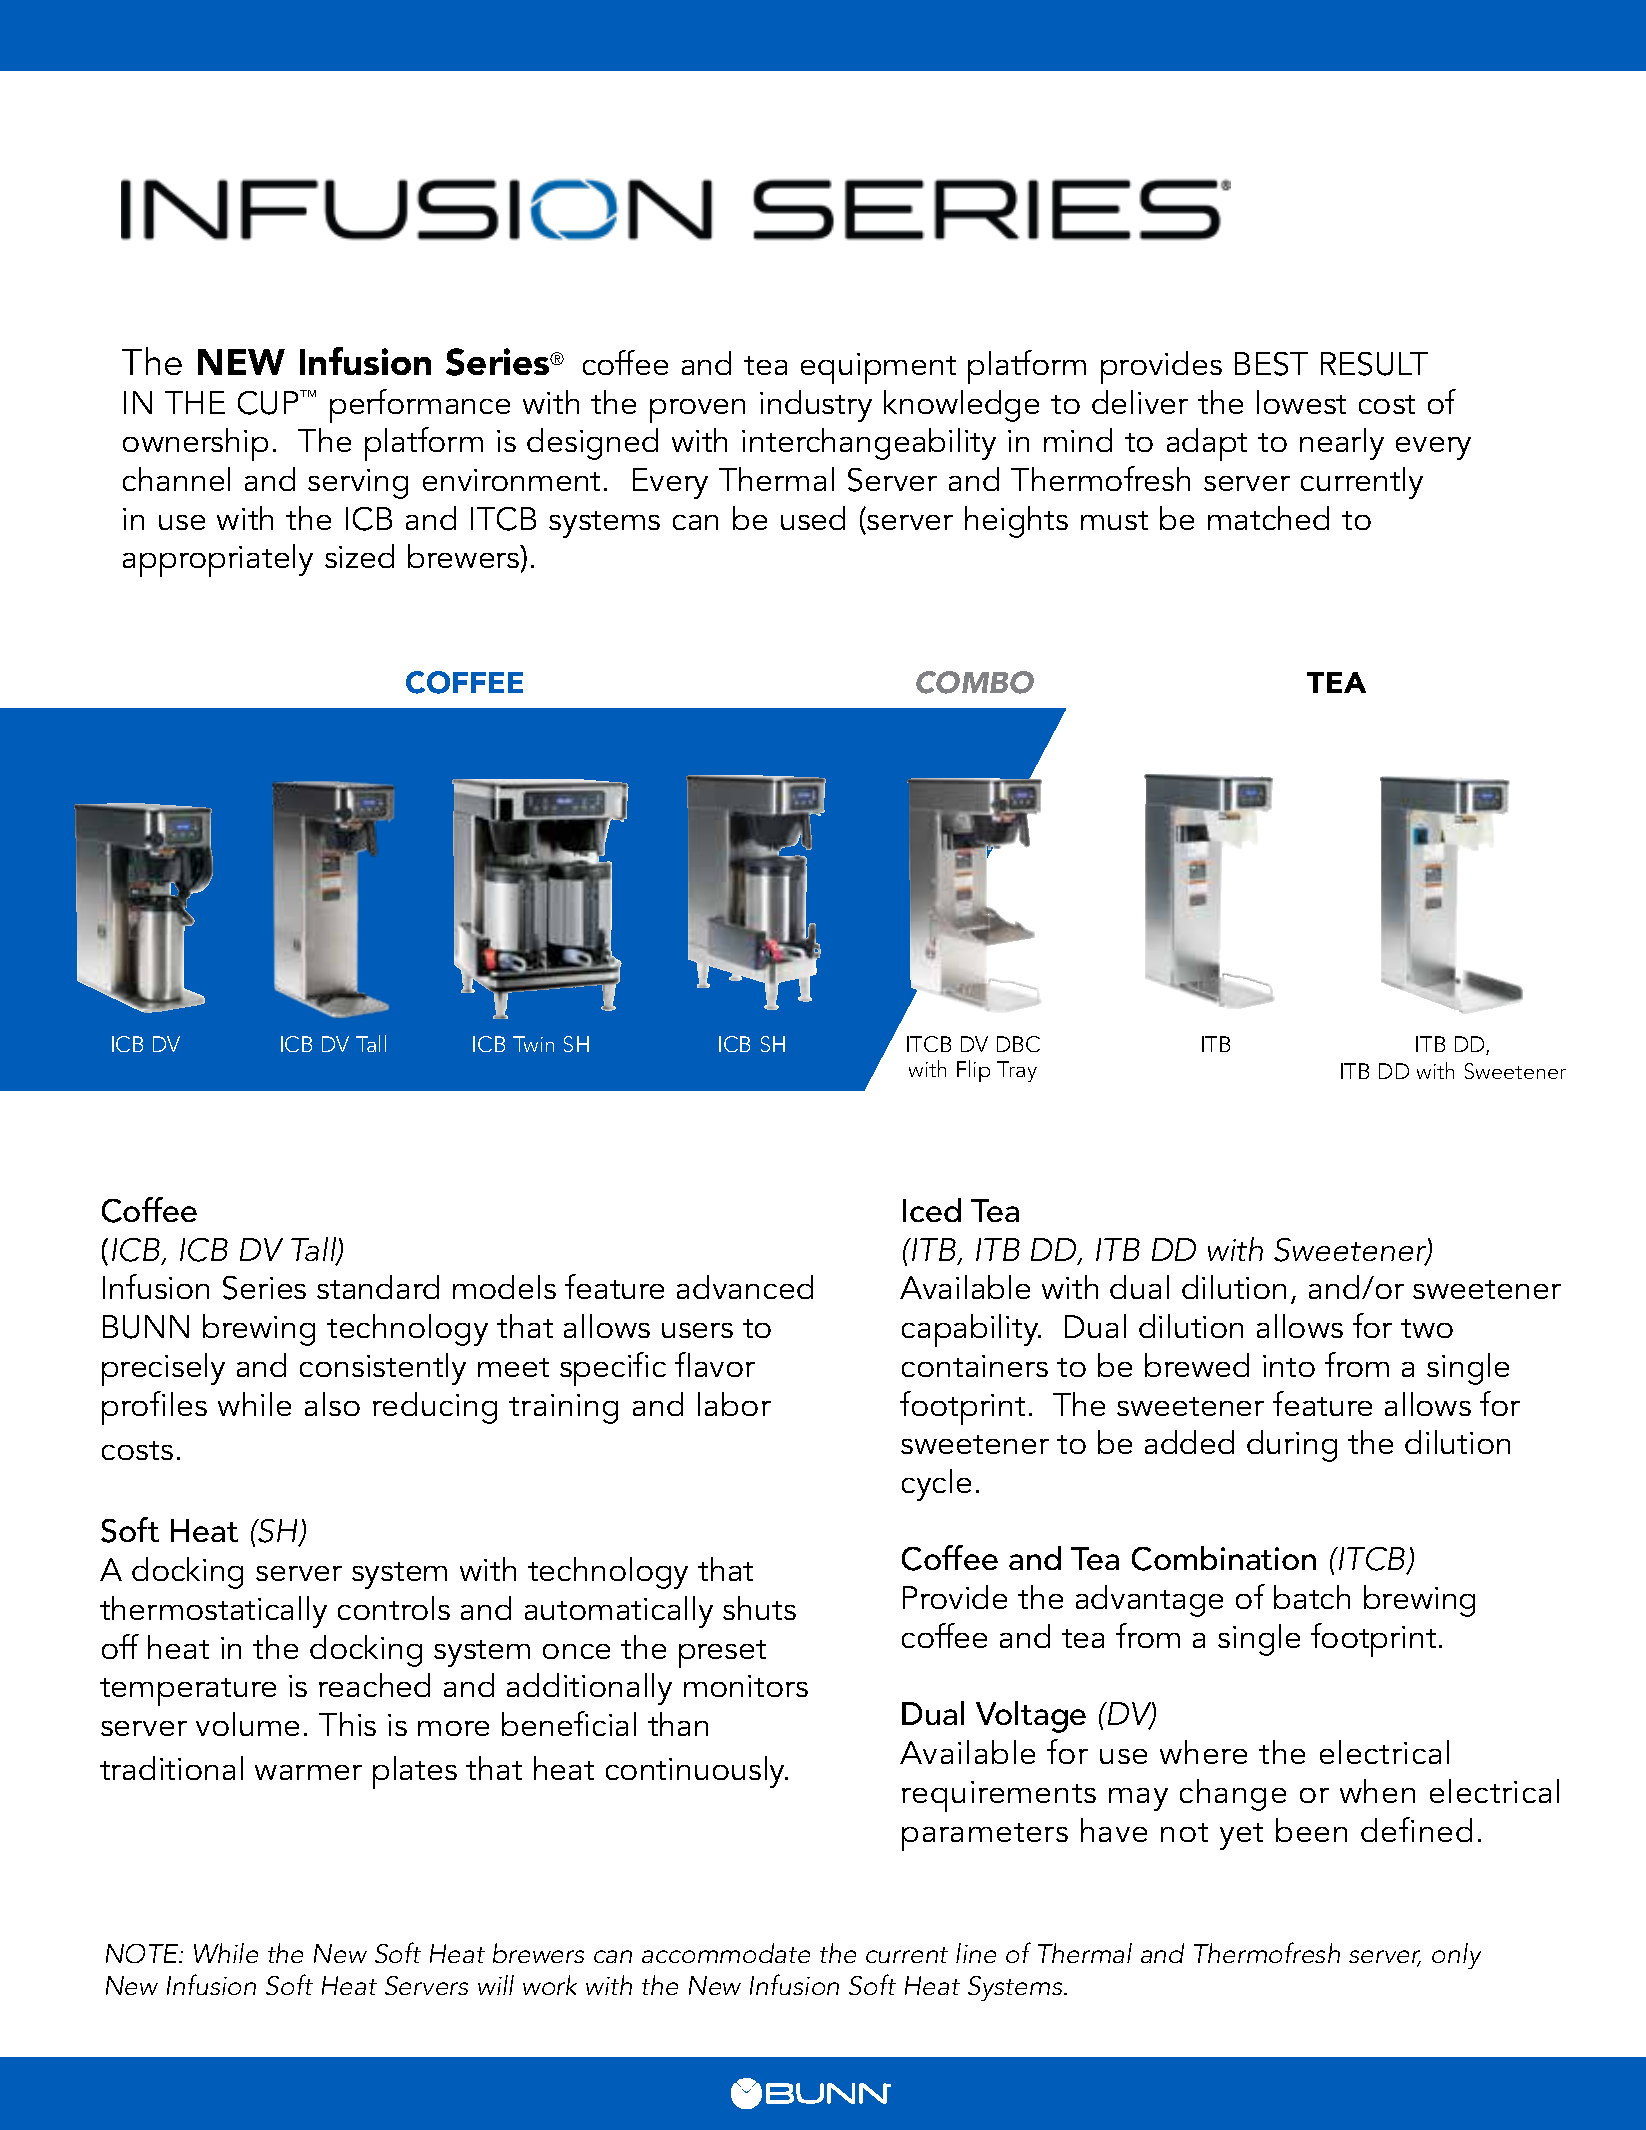  What do you see at coordinates (734, 1404) in the page?
I see `labor` at bounding box center [734, 1404].
